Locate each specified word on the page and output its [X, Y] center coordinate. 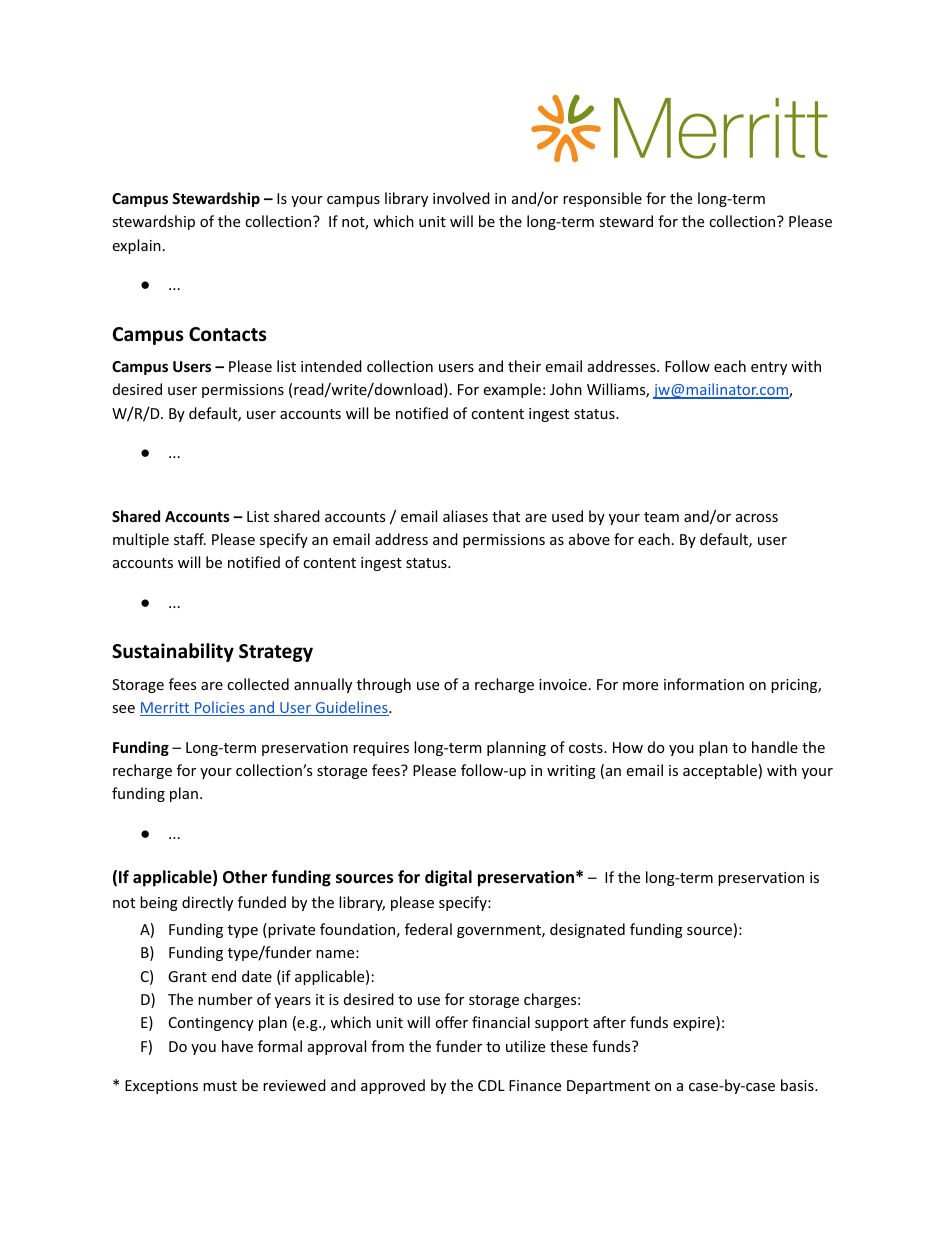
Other [245, 877]
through [384, 685]
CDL [491, 1085]
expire [695, 1023]
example [512, 390]
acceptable [720, 771]
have [237, 1046]
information [704, 684]
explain [136, 246]
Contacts [228, 334]
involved [461, 198]
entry [769, 368]
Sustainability [173, 652]
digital [448, 878]
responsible [602, 199]
